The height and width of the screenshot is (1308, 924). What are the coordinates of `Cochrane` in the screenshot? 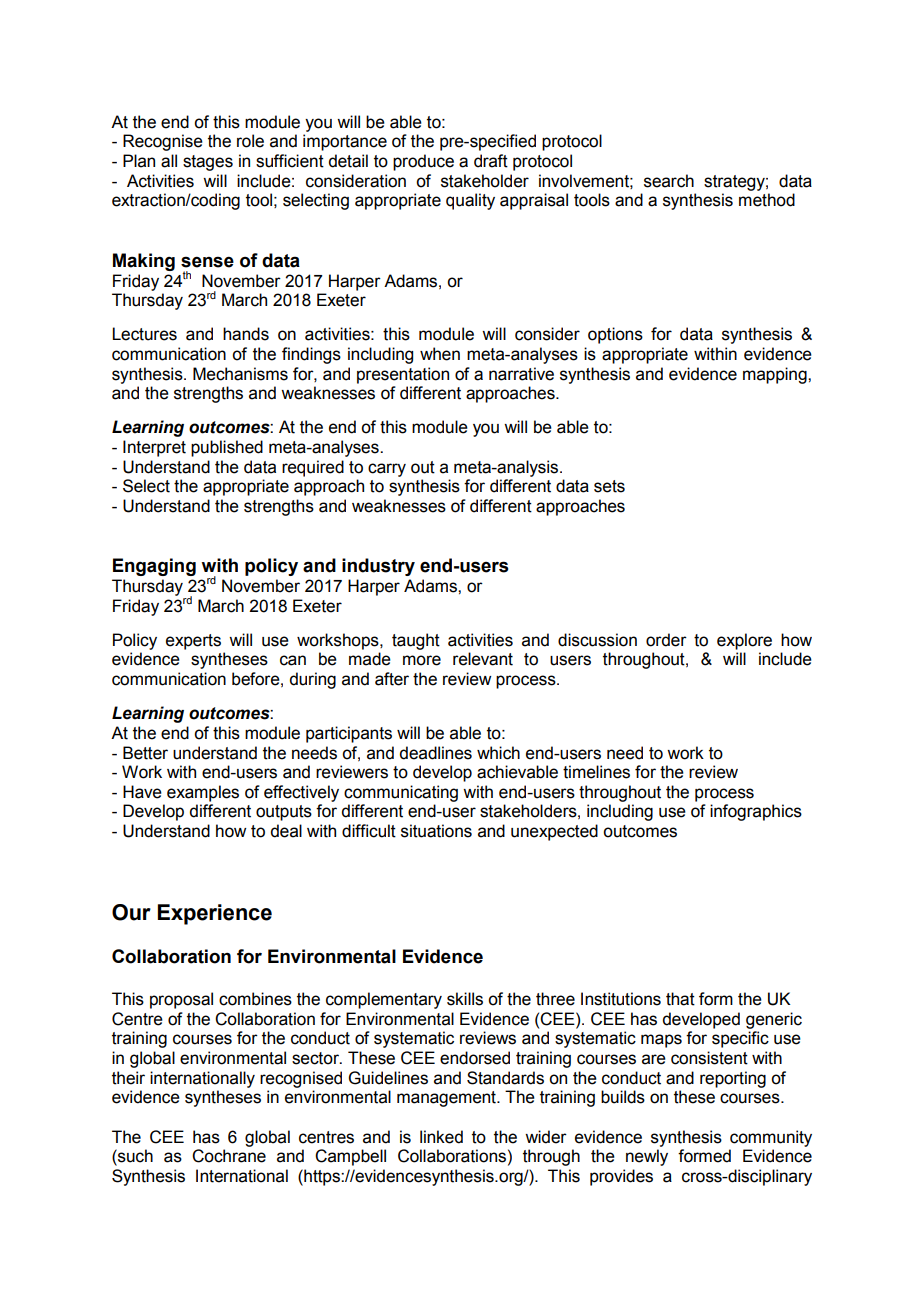 It's located at (229, 1156).
